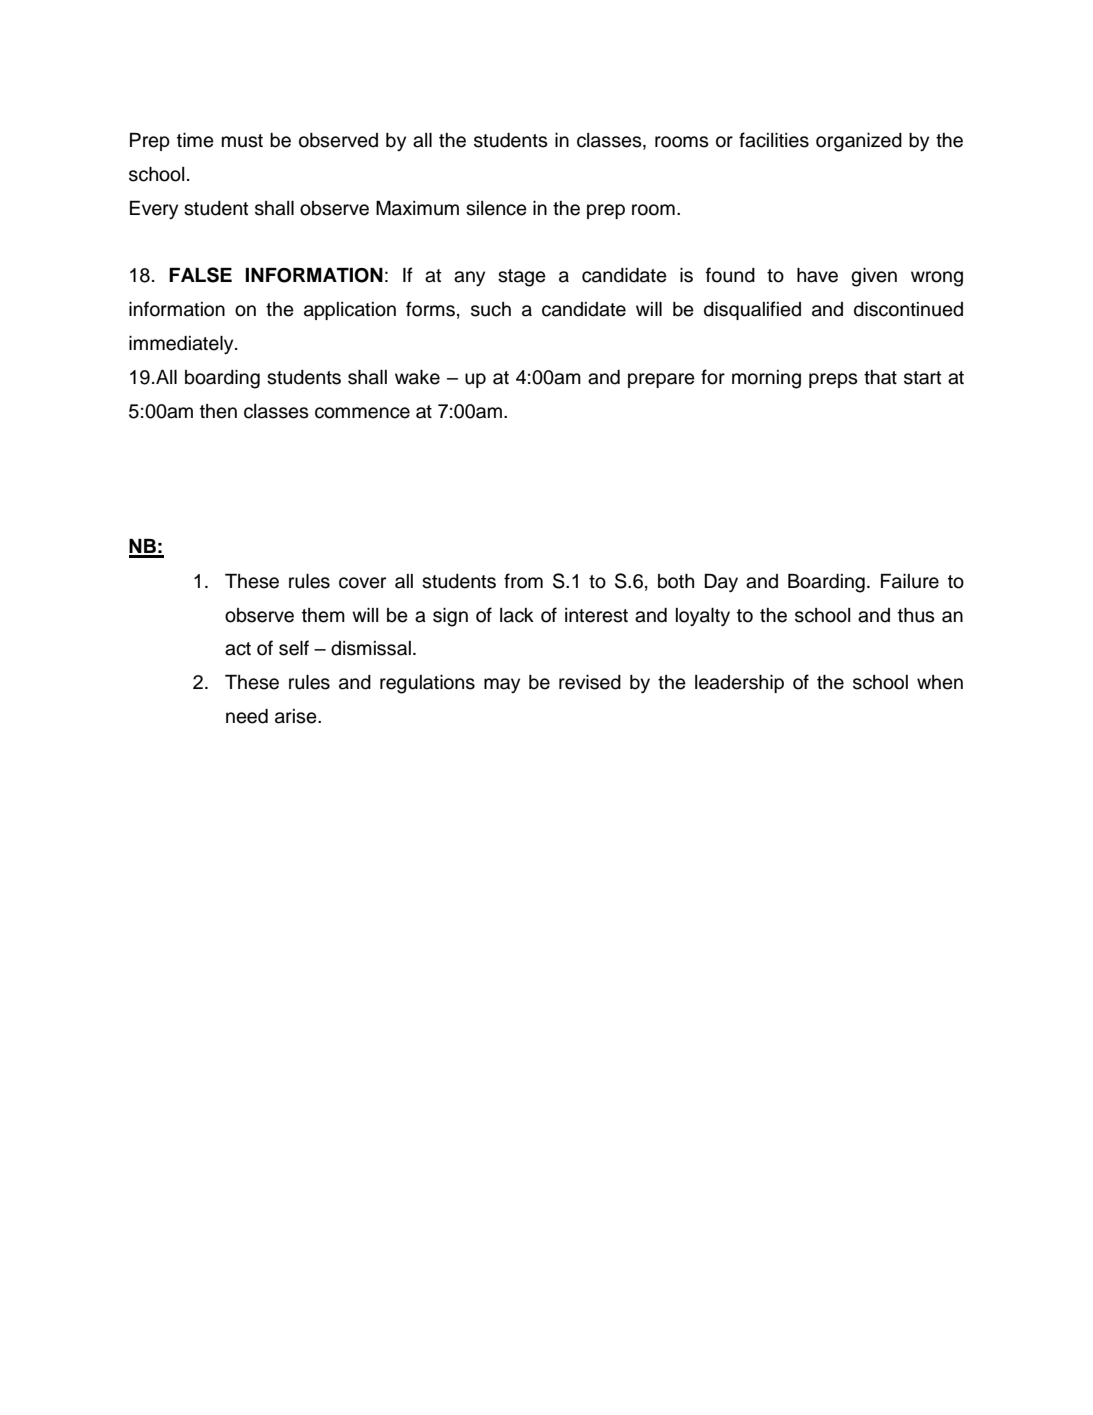 The width and height of the document is (1093, 1415). Describe the element at coordinates (362, 583) in the document. I see `cover` at that location.
